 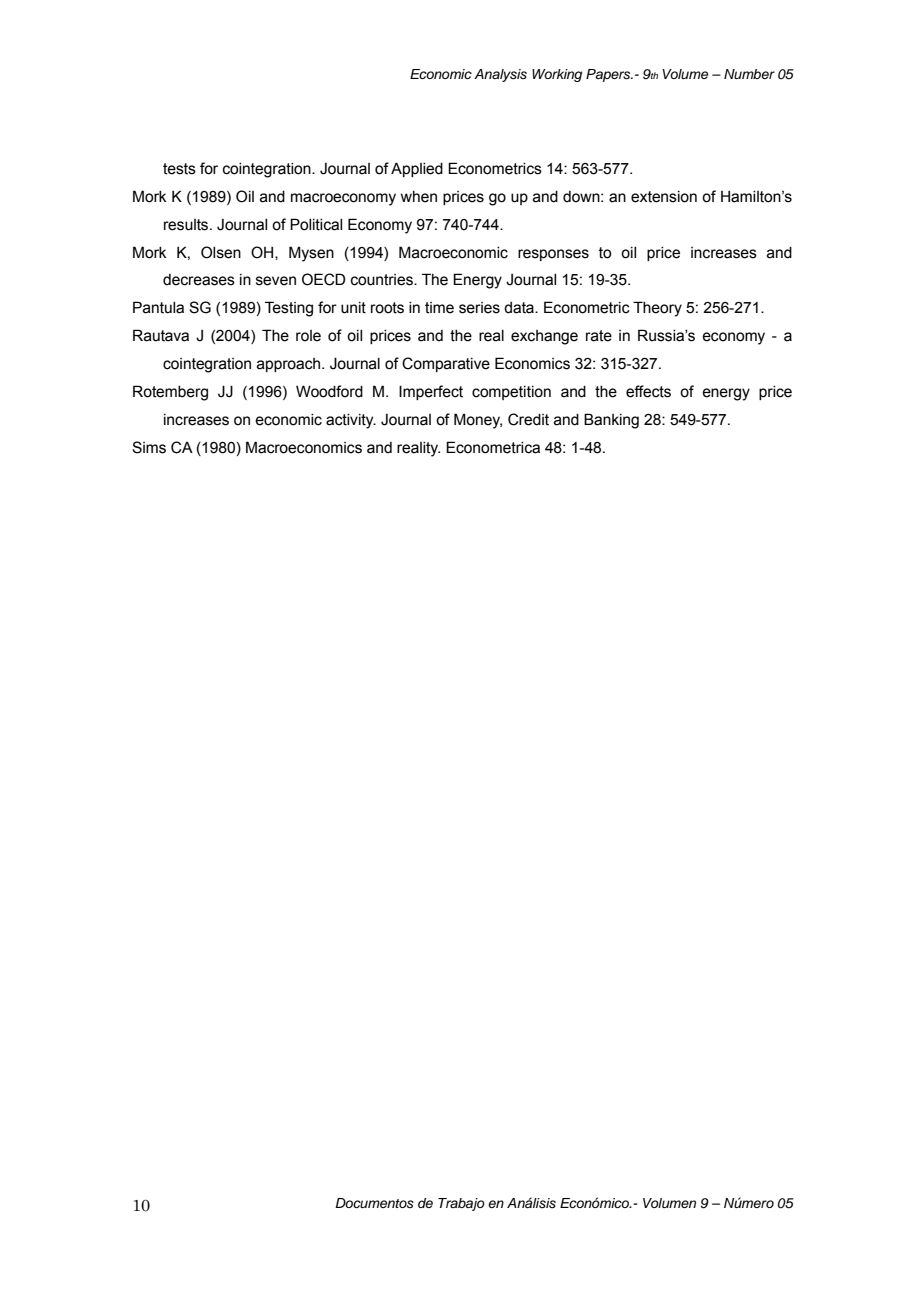 I want to click on competition, so click(x=511, y=393).
